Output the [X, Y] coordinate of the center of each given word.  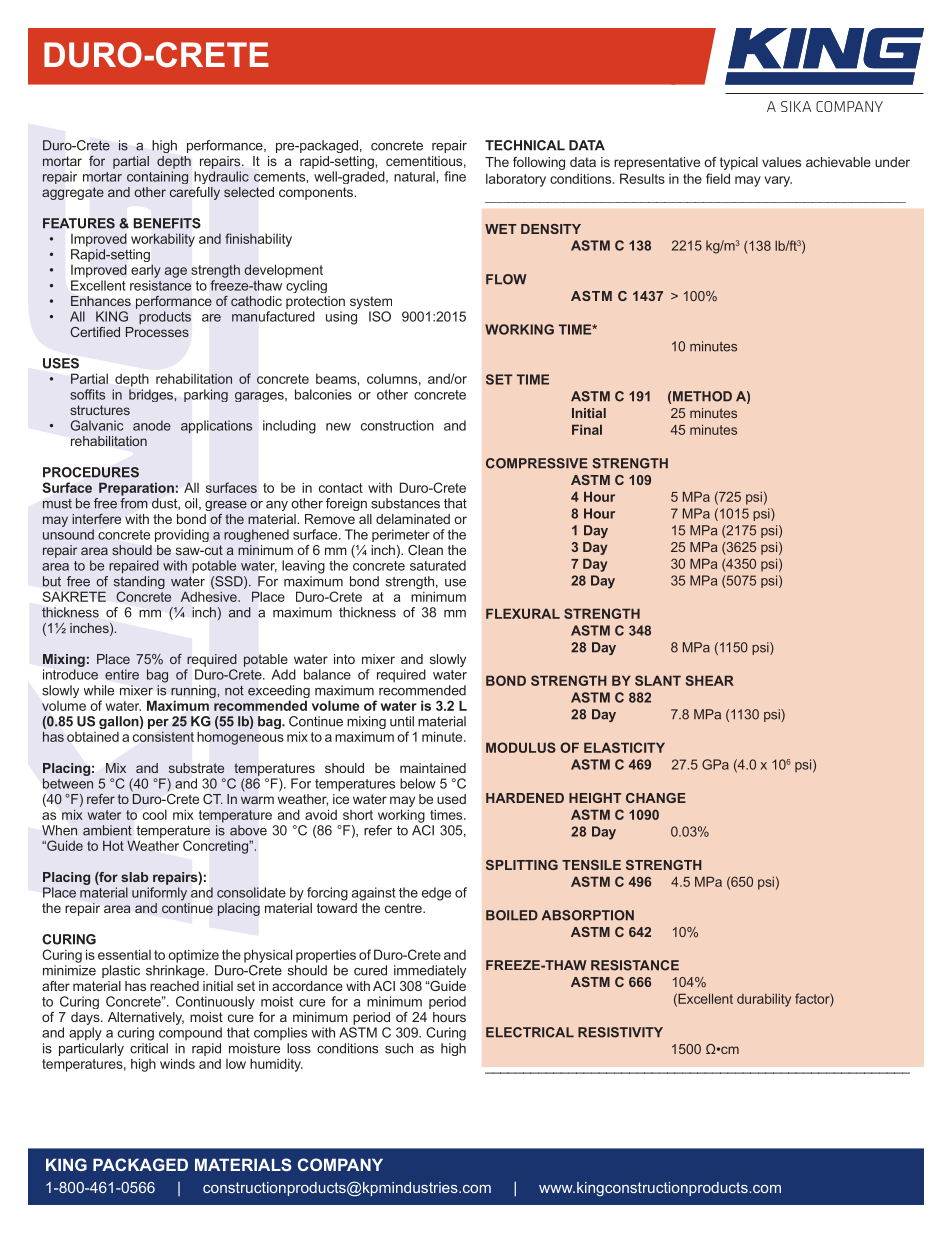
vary [778, 181]
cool [155, 814]
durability [764, 1000]
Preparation [136, 489]
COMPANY [340, 1164]
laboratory [516, 180]
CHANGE [656, 798]
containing [157, 177]
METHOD [702, 396]
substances [405, 503]
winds [177, 1063]
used [451, 799]
